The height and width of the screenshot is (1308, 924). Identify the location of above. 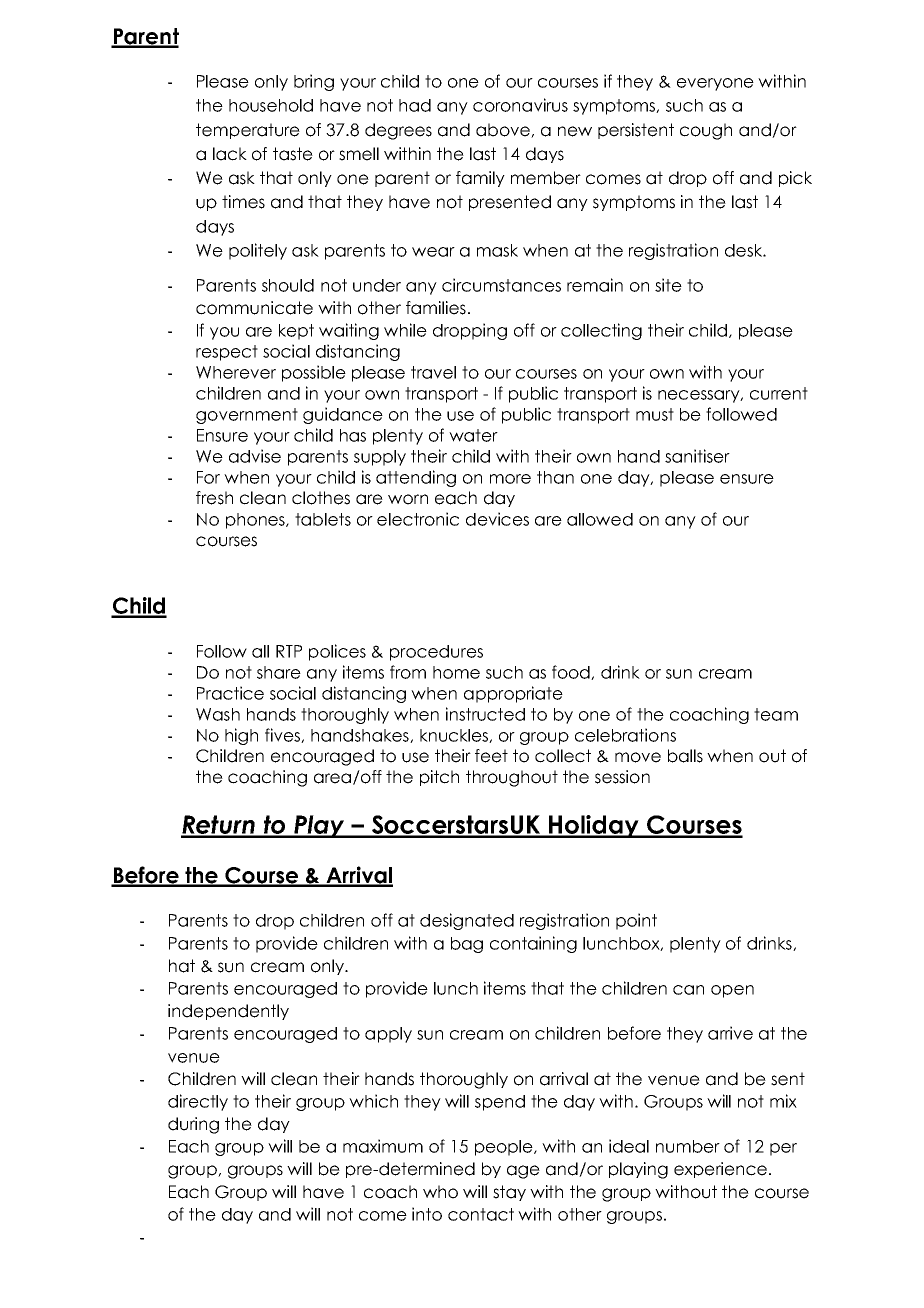
(504, 130).
